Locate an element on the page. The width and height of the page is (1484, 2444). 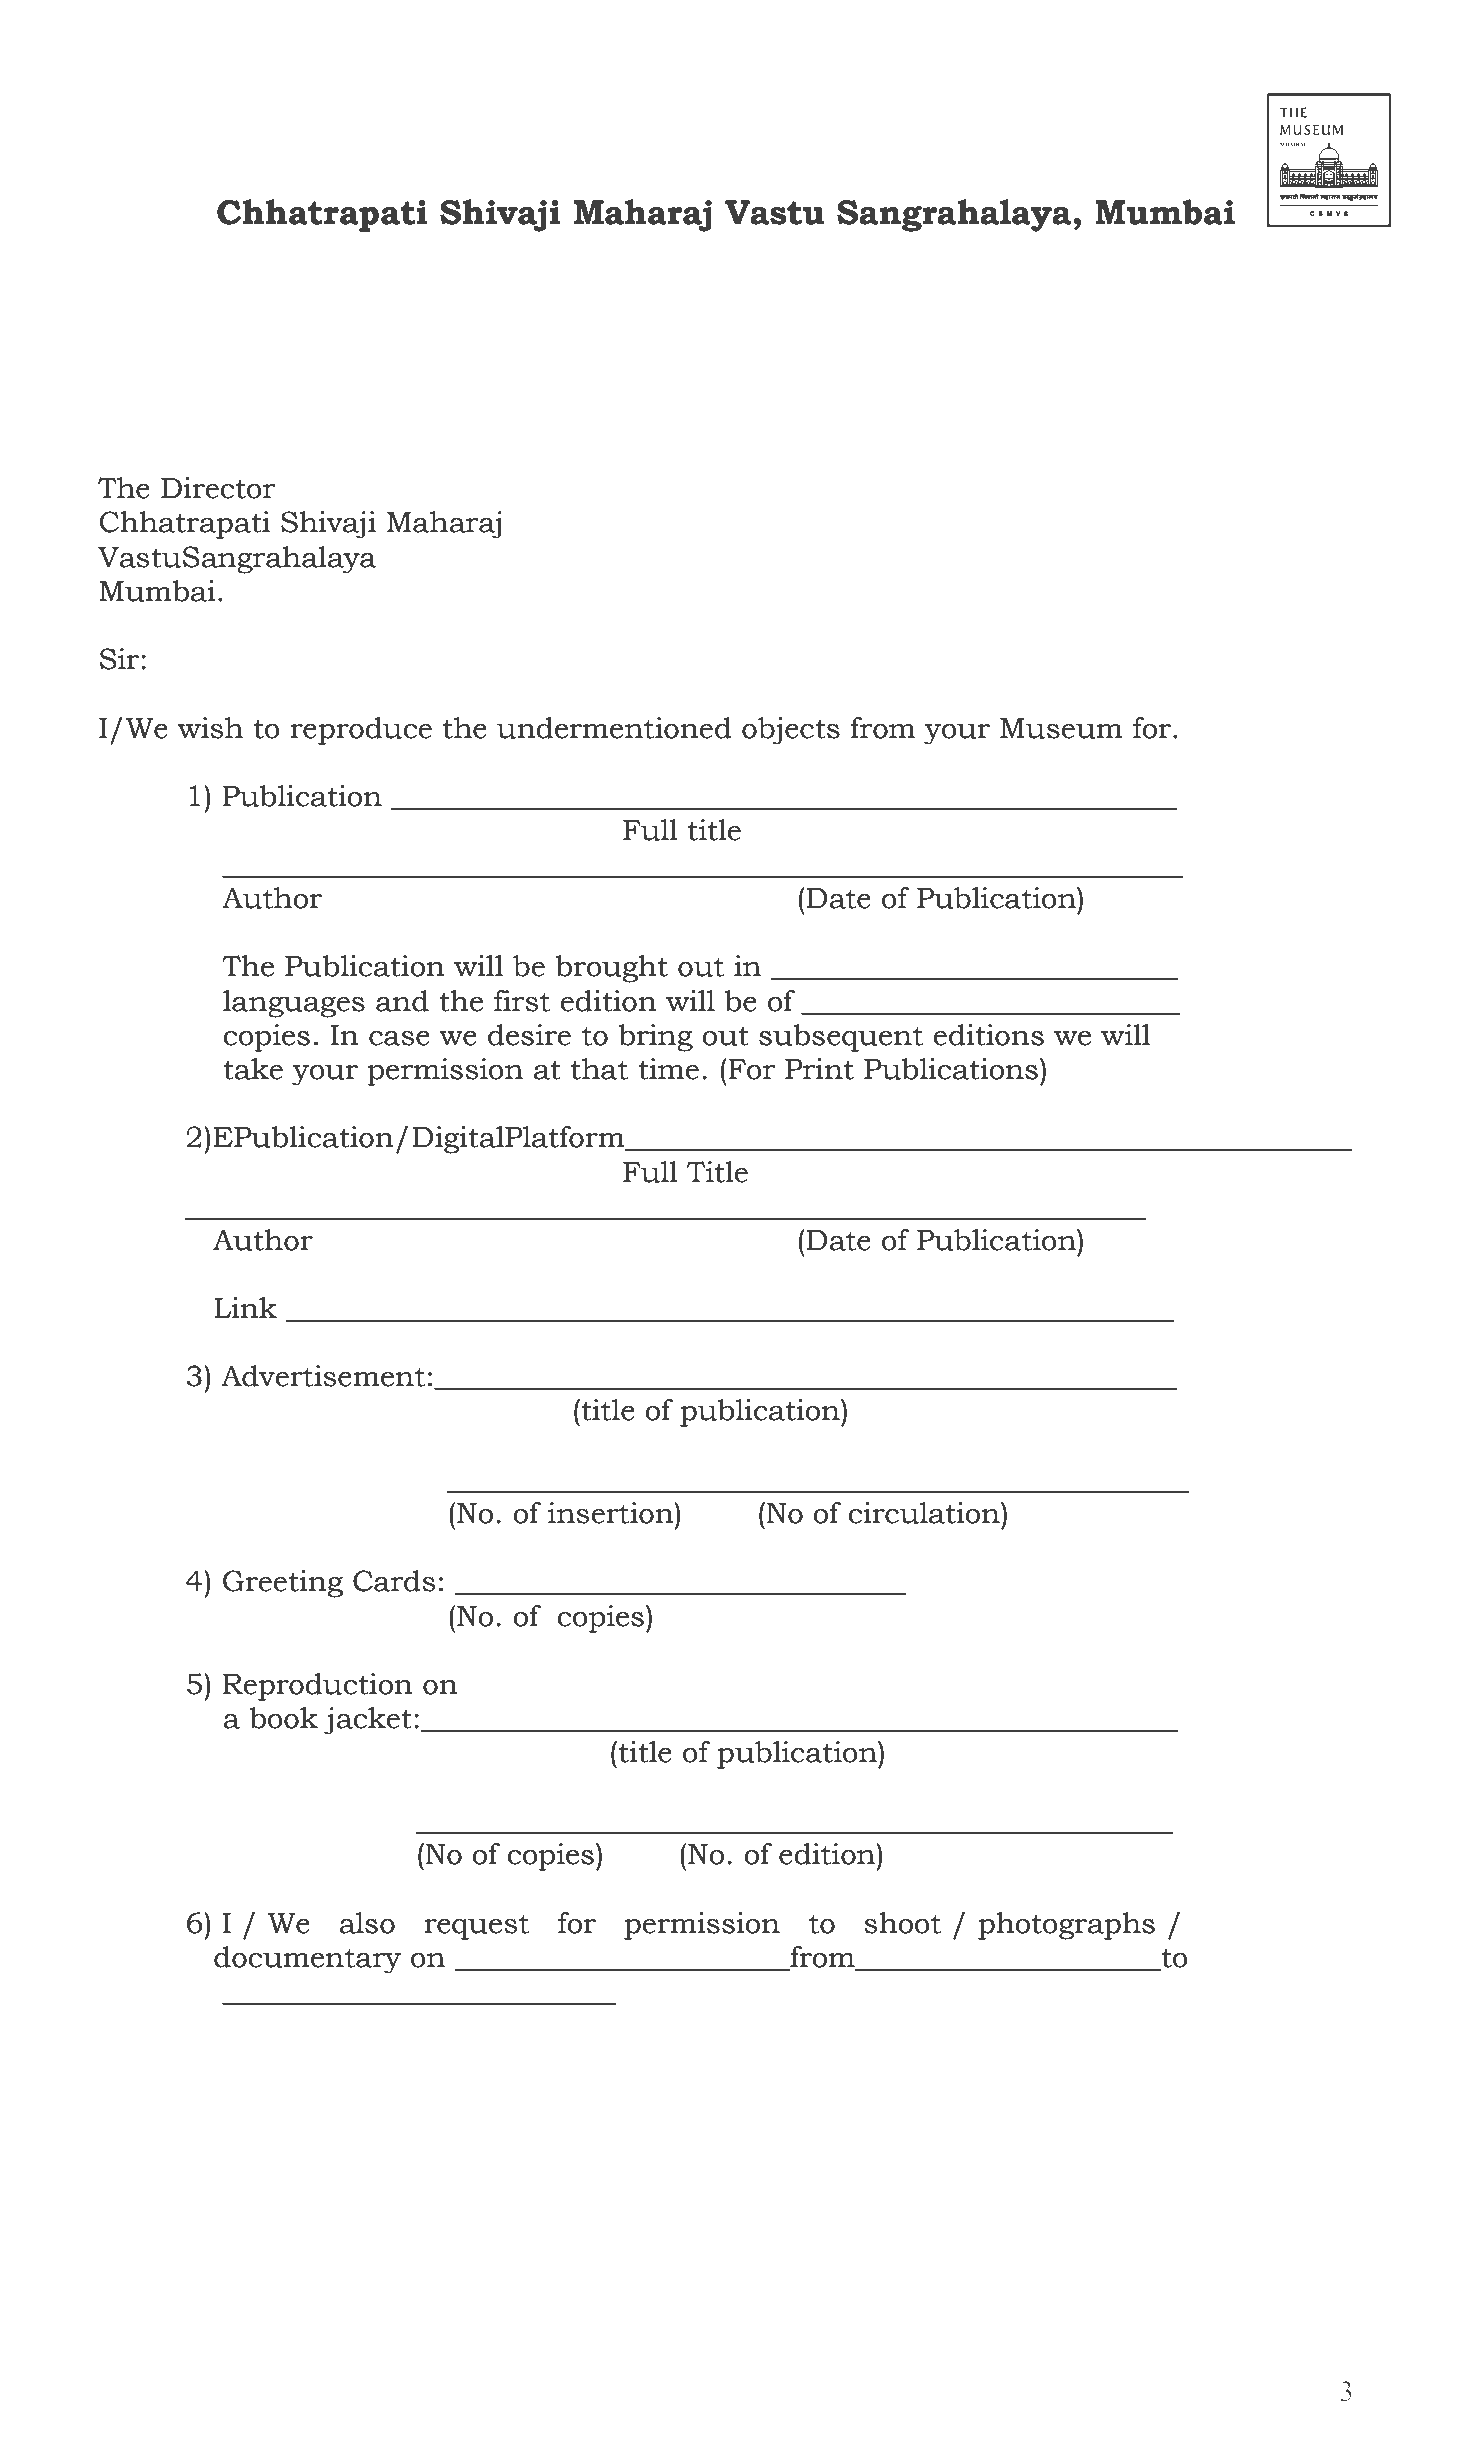
Print is located at coordinates (819, 1069).
